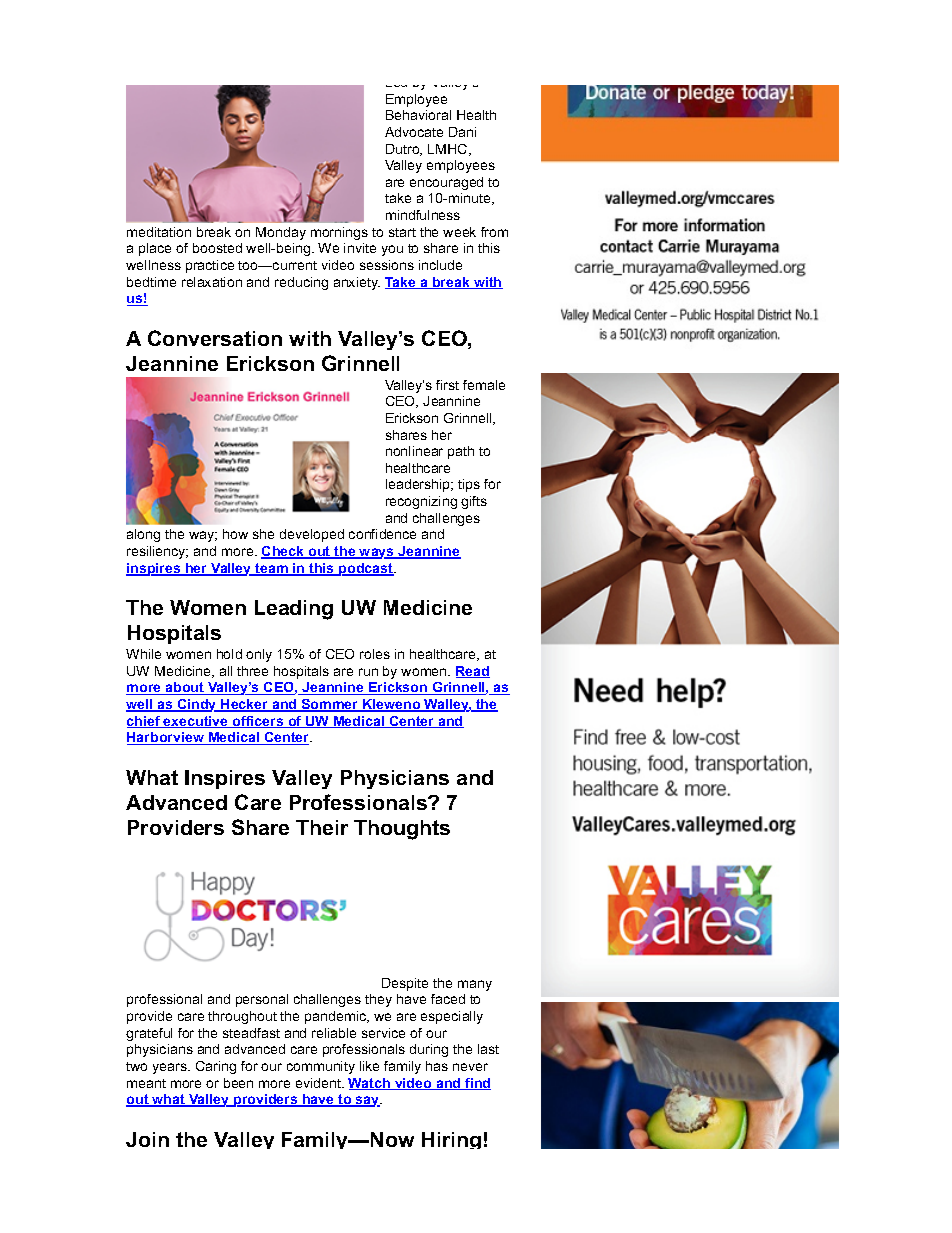 Image resolution: width=952 pixels, height=1233 pixels. I want to click on developed, so click(312, 535).
